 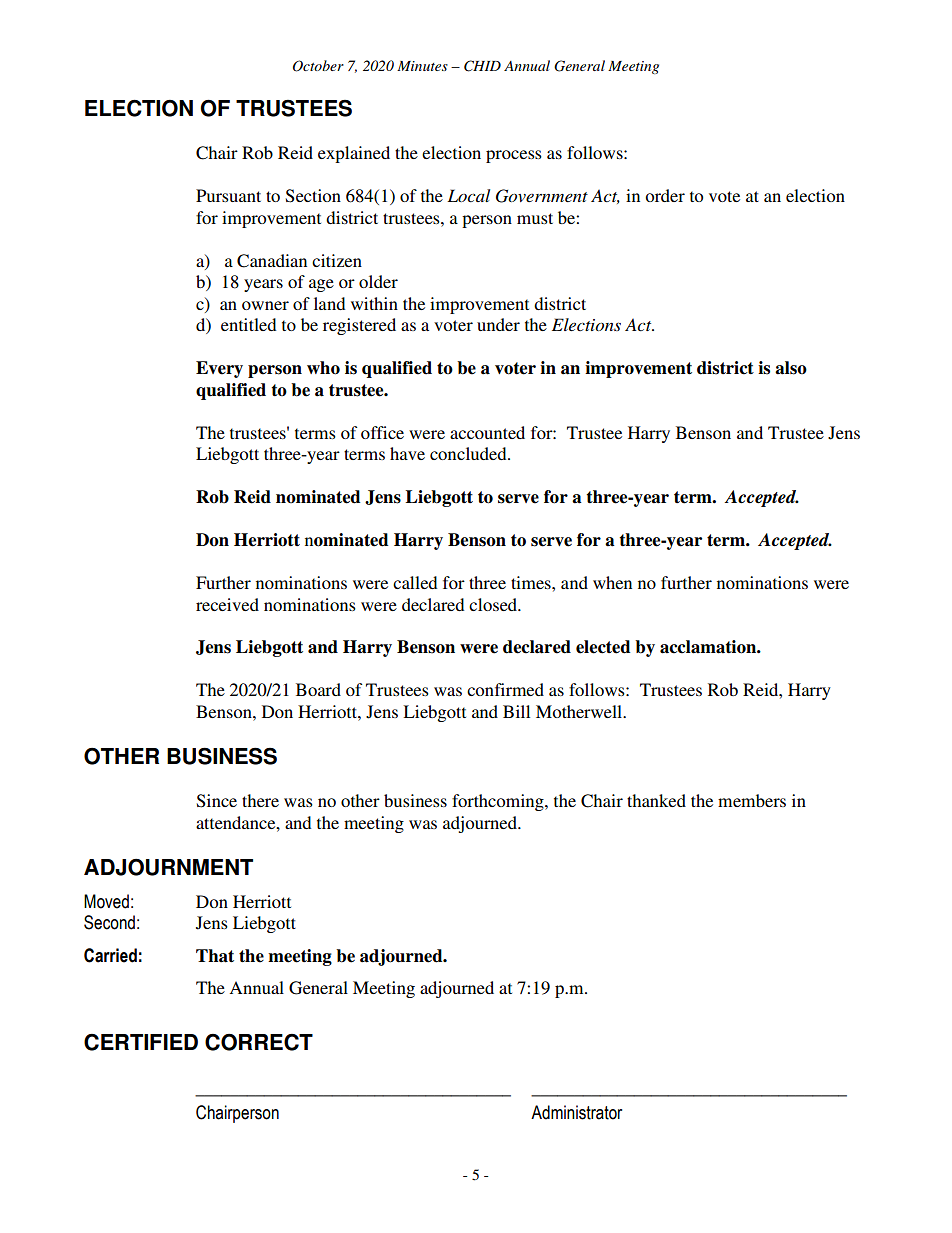 I want to click on when, so click(x=612, y=582).
